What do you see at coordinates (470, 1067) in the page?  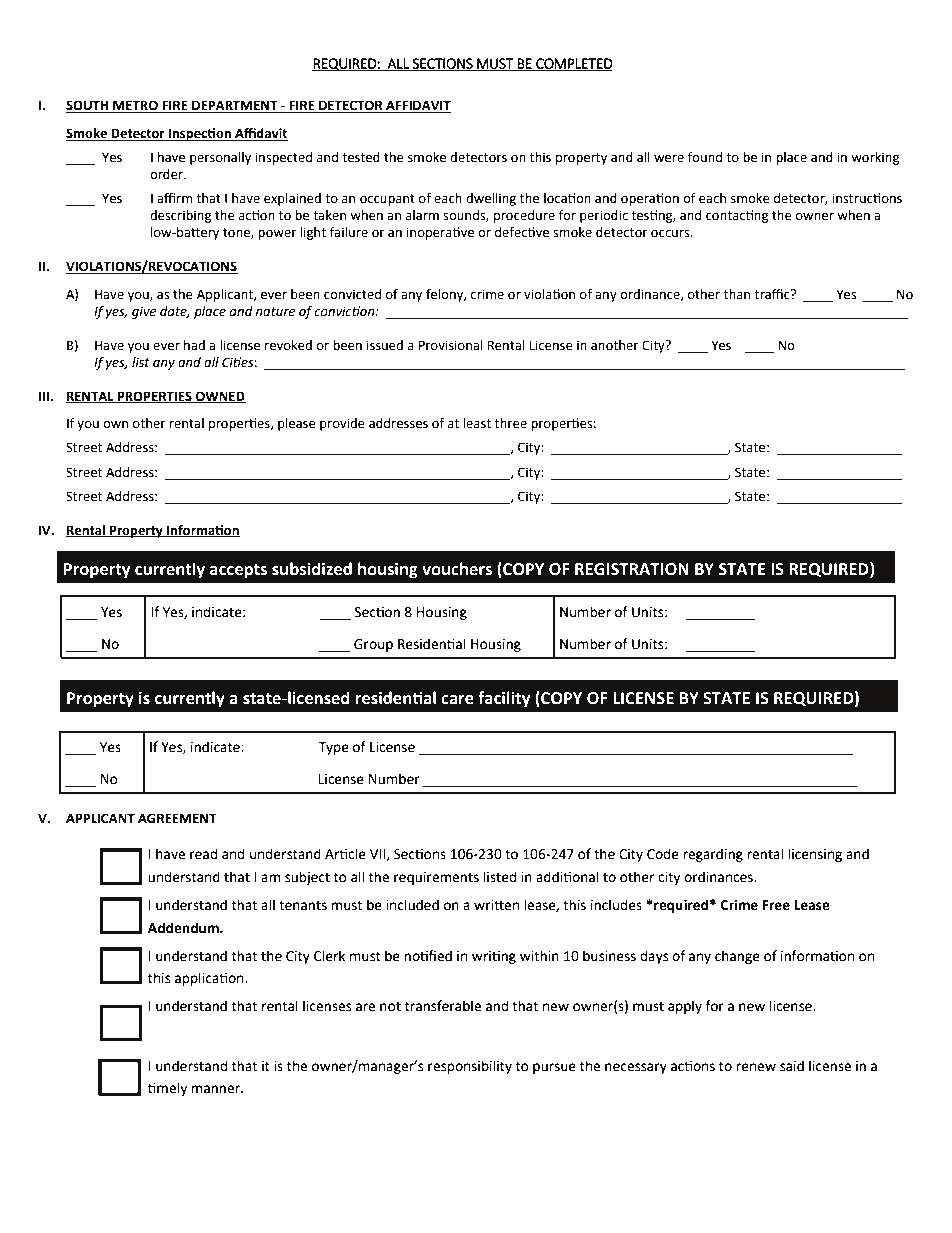 I see `responsibility` at bounding box center [470, 1067].
